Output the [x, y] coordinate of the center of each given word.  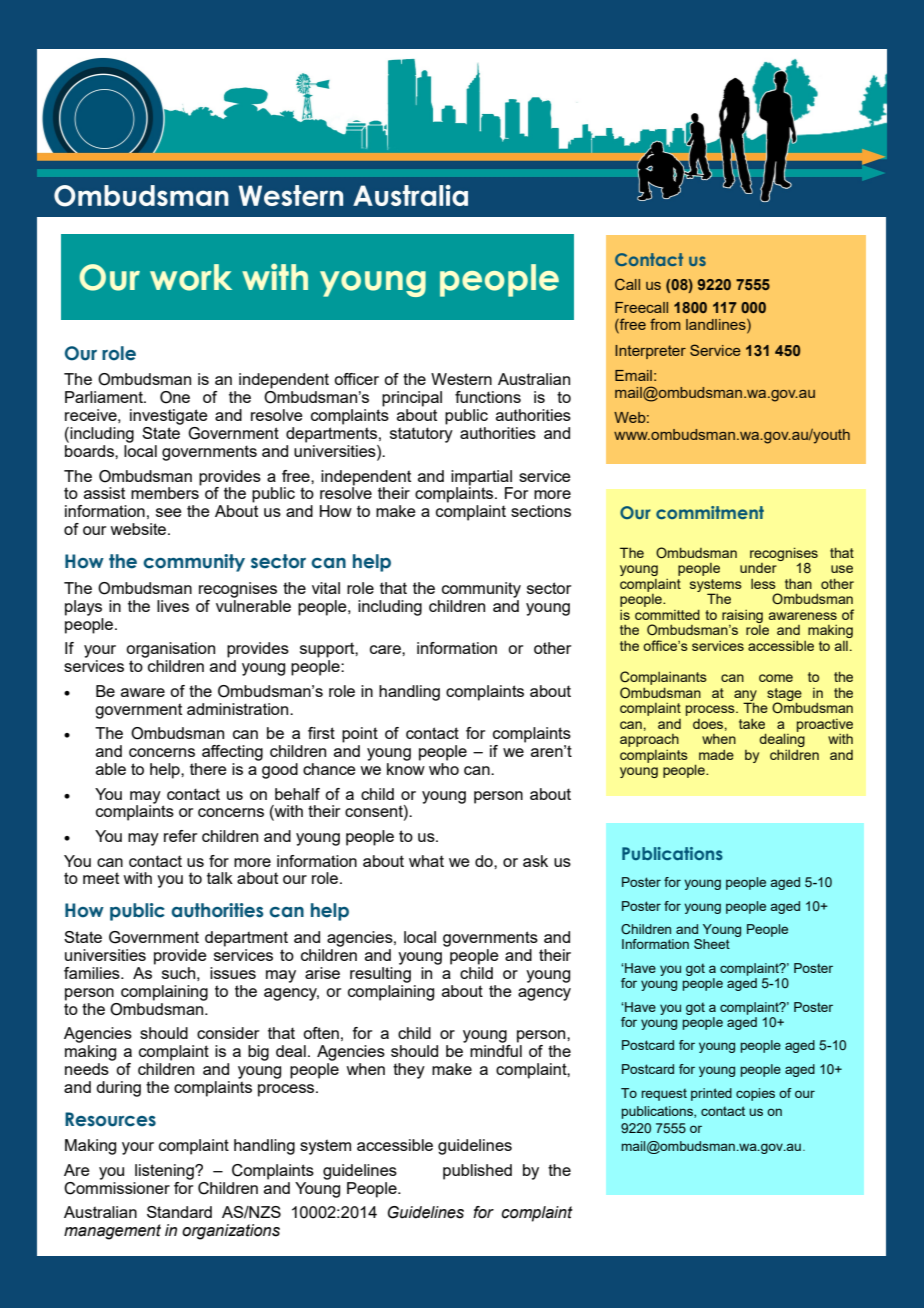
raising [742, 616]
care [386, 649]
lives [173, 606]
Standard [179, 1212]
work [191, 277]
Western [461, 379]
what [426, 861]
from [665, 324]
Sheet [712, 944]
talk [220, 878]
